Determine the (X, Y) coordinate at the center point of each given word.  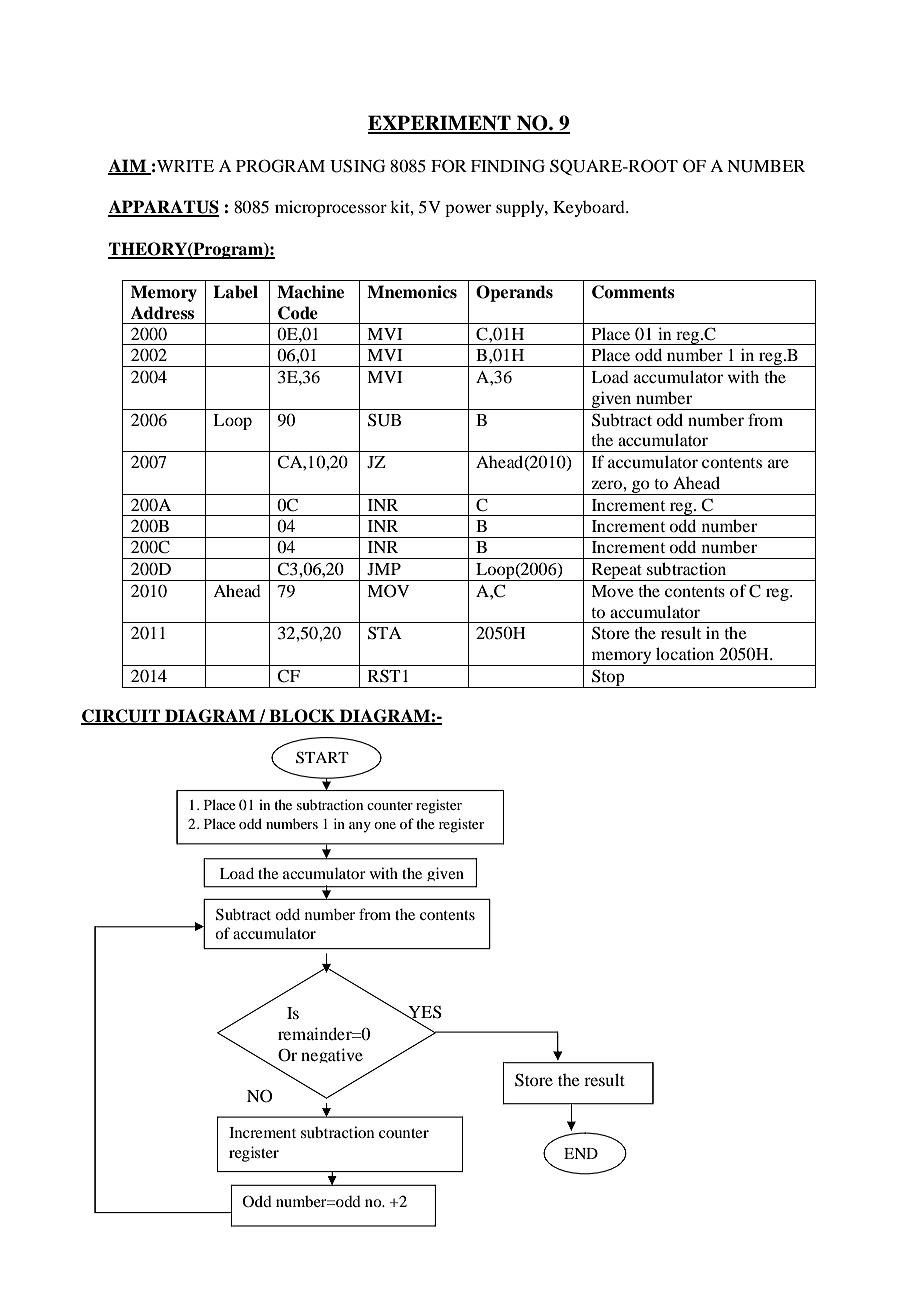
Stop (608, 678)
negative (332, 1055)
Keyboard (590, 209)
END (581, 1153)
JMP (384, 569)
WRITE (184, 166)
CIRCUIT (121, 716)
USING (358, 166)
